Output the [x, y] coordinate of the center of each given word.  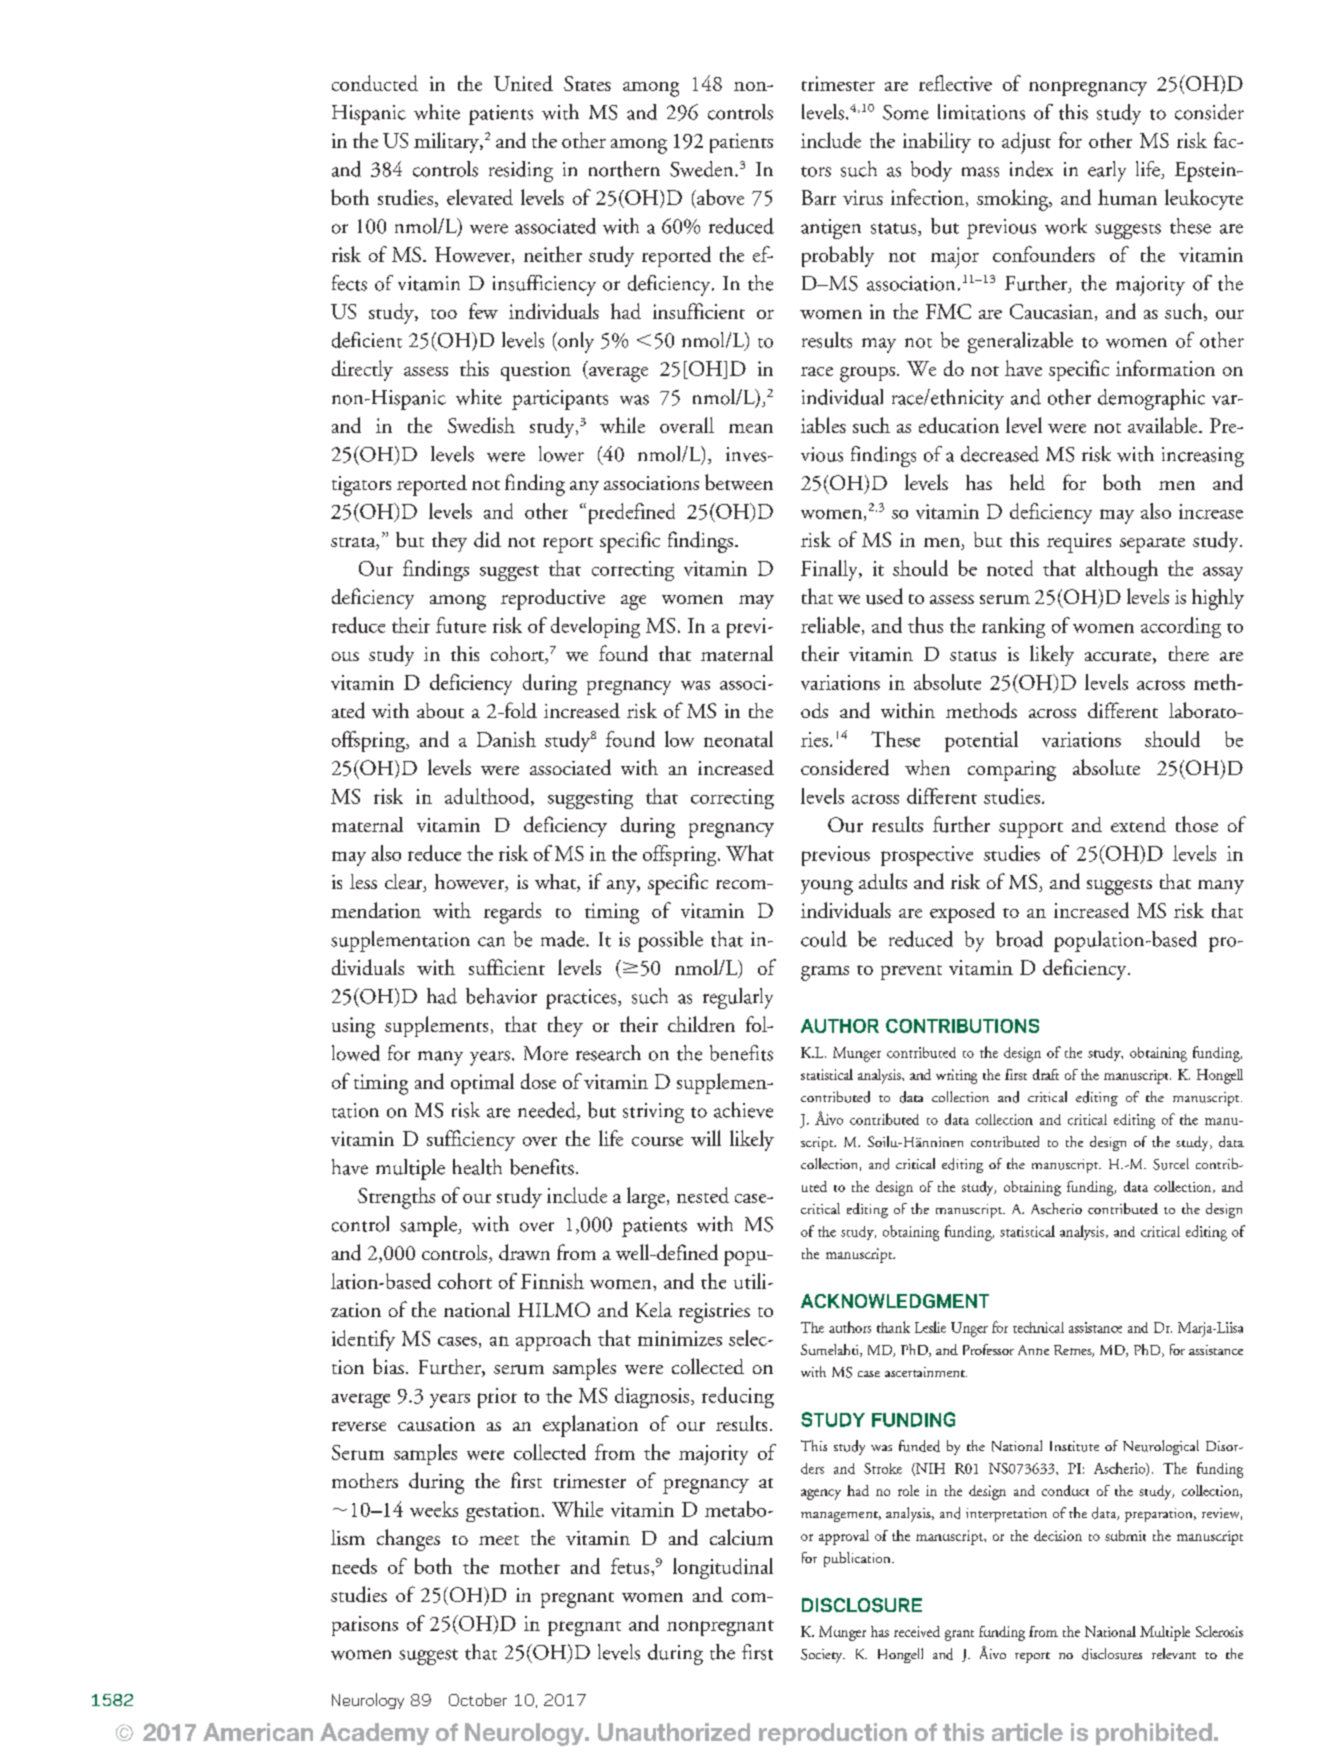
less [363, 881]
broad [1019, 939]
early [1107, 171]
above [719, 198]
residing [521, 171]
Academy [374, 1734]
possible [670, 941]
